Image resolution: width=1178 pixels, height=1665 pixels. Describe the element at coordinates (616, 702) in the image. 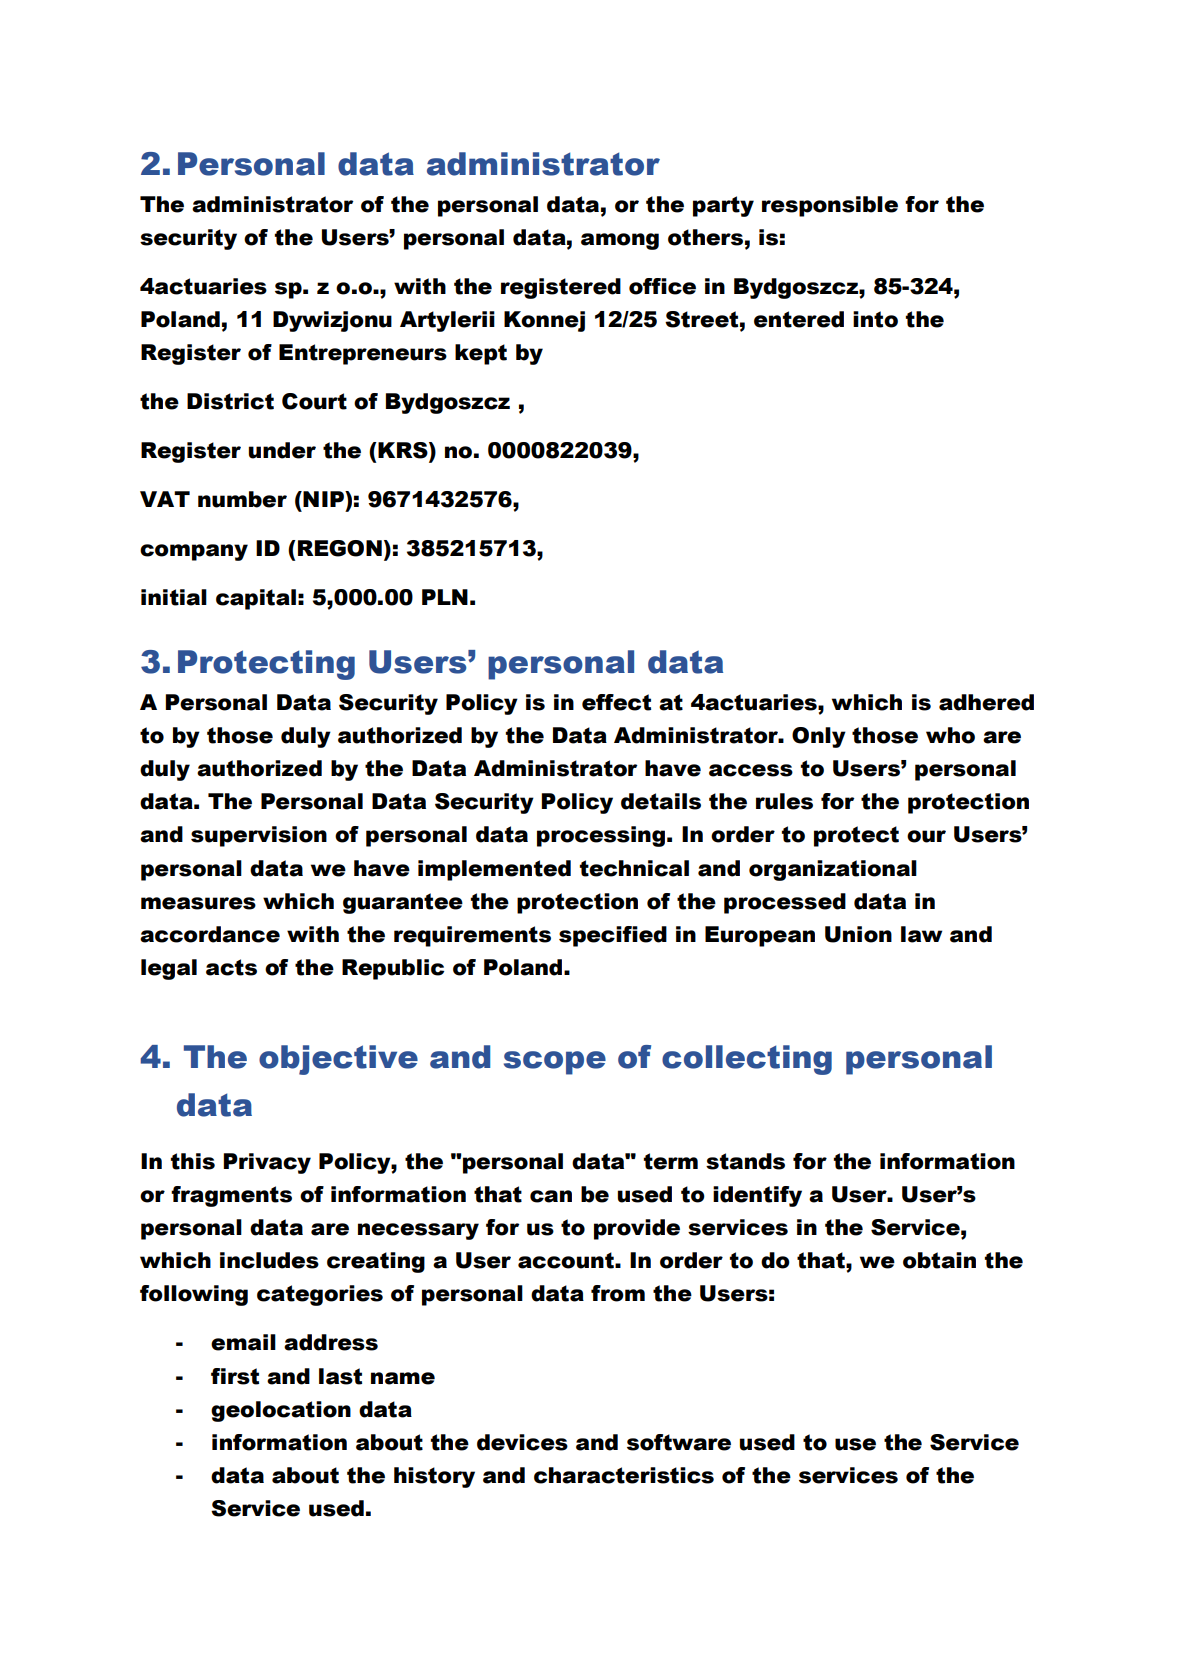

I see `effect` at that location.
